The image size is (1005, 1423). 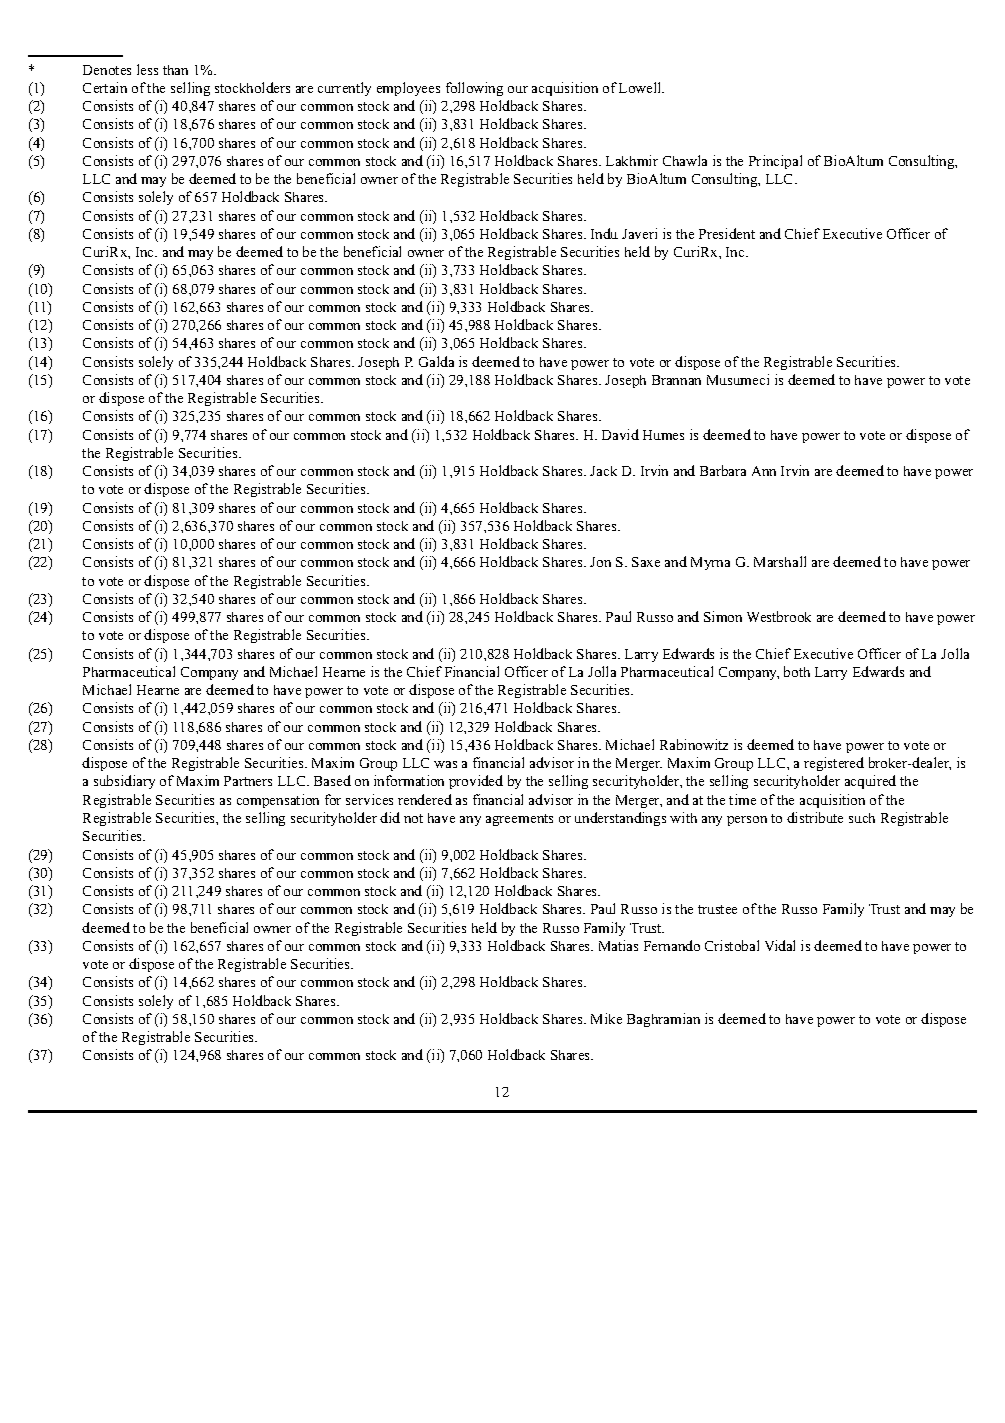 What do you see at coordinates (775, 162) in the page?
I see `Principal` at bounding box center [775, 162].
